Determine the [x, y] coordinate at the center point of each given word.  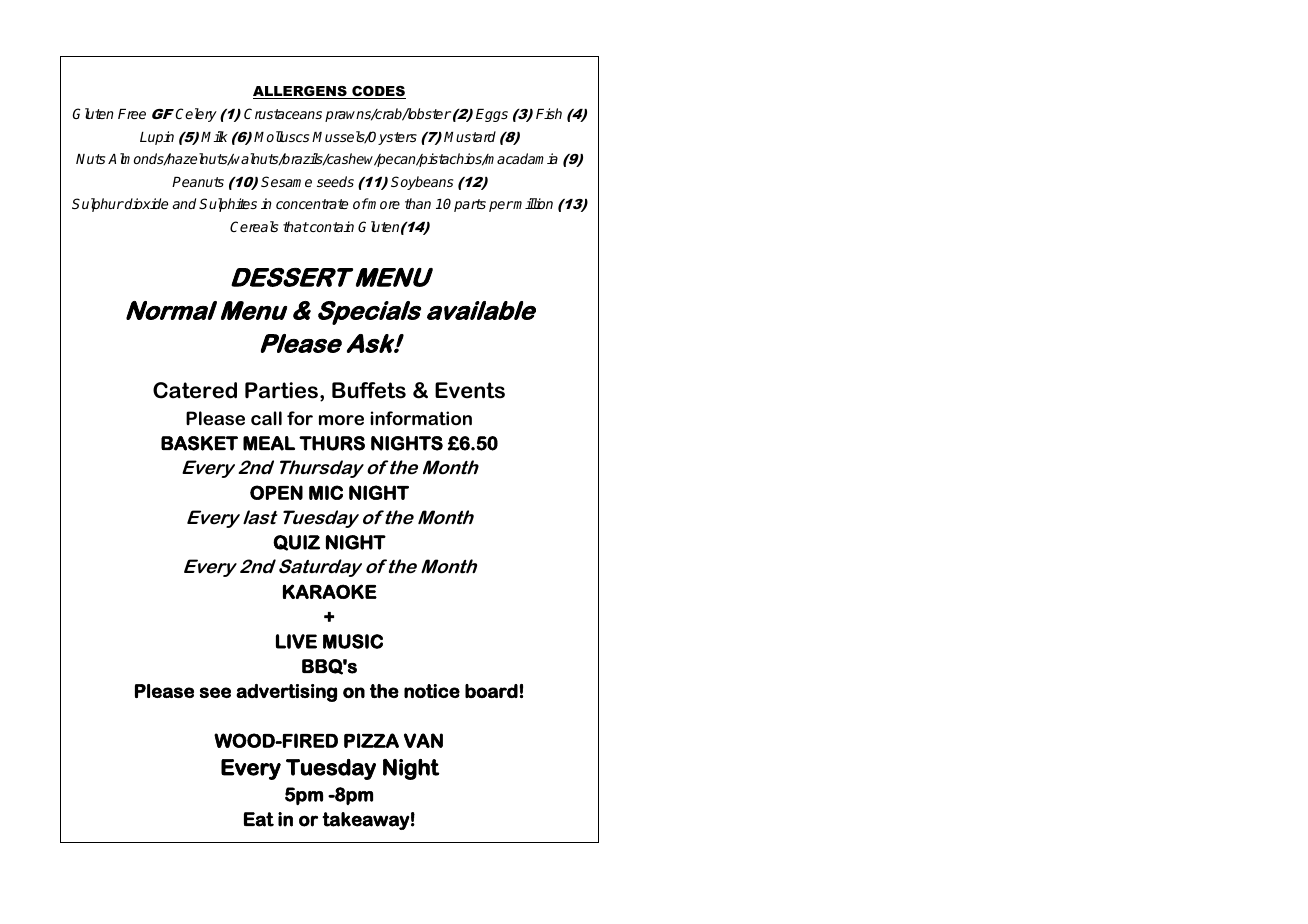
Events [470, 390]
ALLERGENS [301, 92]
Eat [259, 819]
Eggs [492, 115]
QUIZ [296, 543]
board [491, 691]
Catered [195, 390]
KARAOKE [330, 591]
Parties [281, 390]
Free [132, 114]
